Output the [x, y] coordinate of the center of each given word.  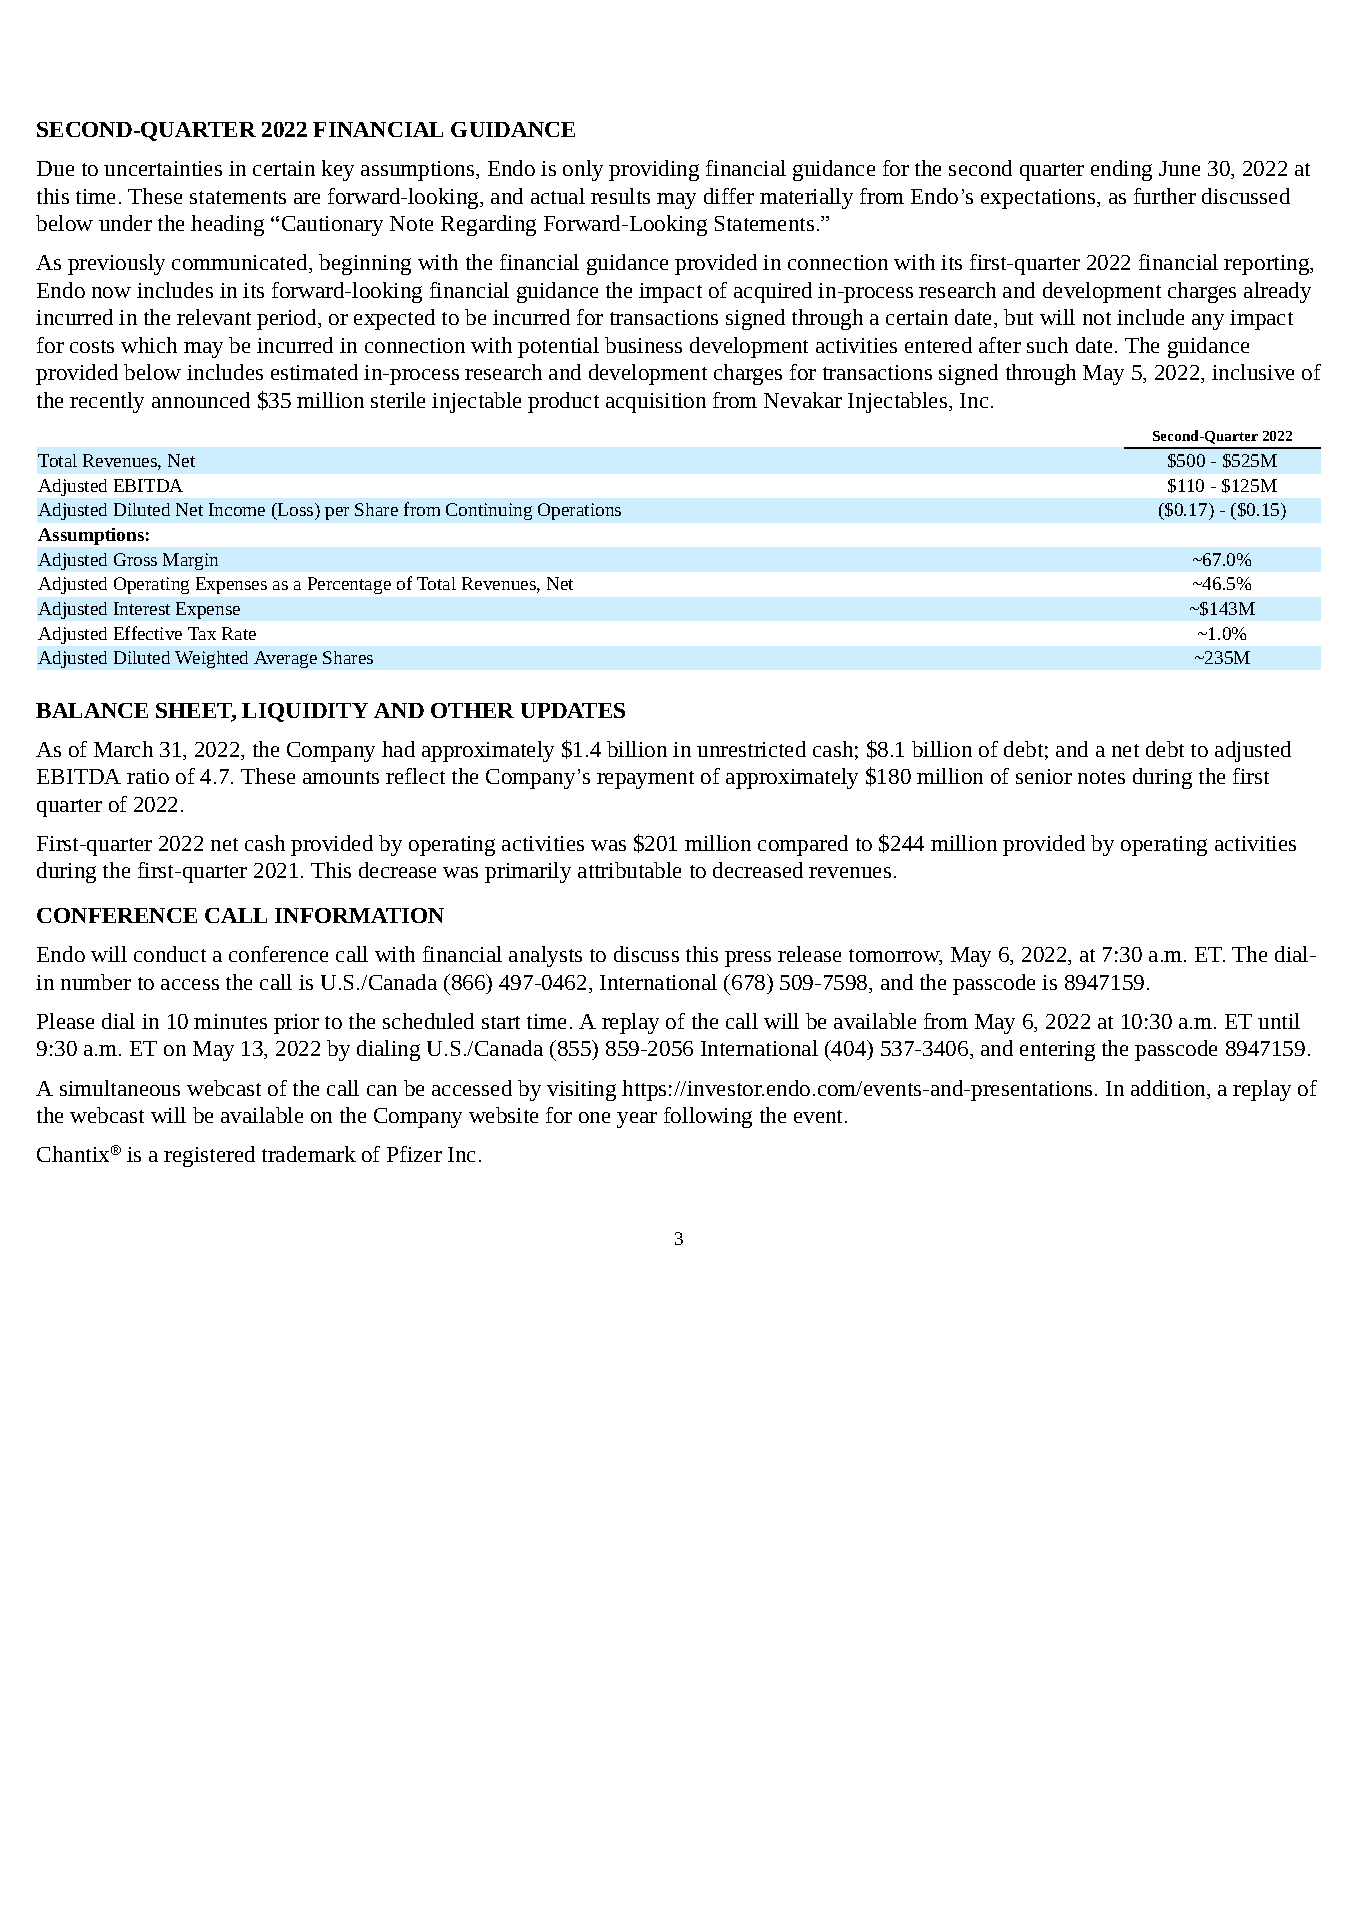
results [620, 196]
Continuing [489, 511]
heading [227, 225]
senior [1044, 776]
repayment [645, 780]
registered [209, 1156]
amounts [341, 777]
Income [237, 509]
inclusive [1253, 372]
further [1165, 196]
